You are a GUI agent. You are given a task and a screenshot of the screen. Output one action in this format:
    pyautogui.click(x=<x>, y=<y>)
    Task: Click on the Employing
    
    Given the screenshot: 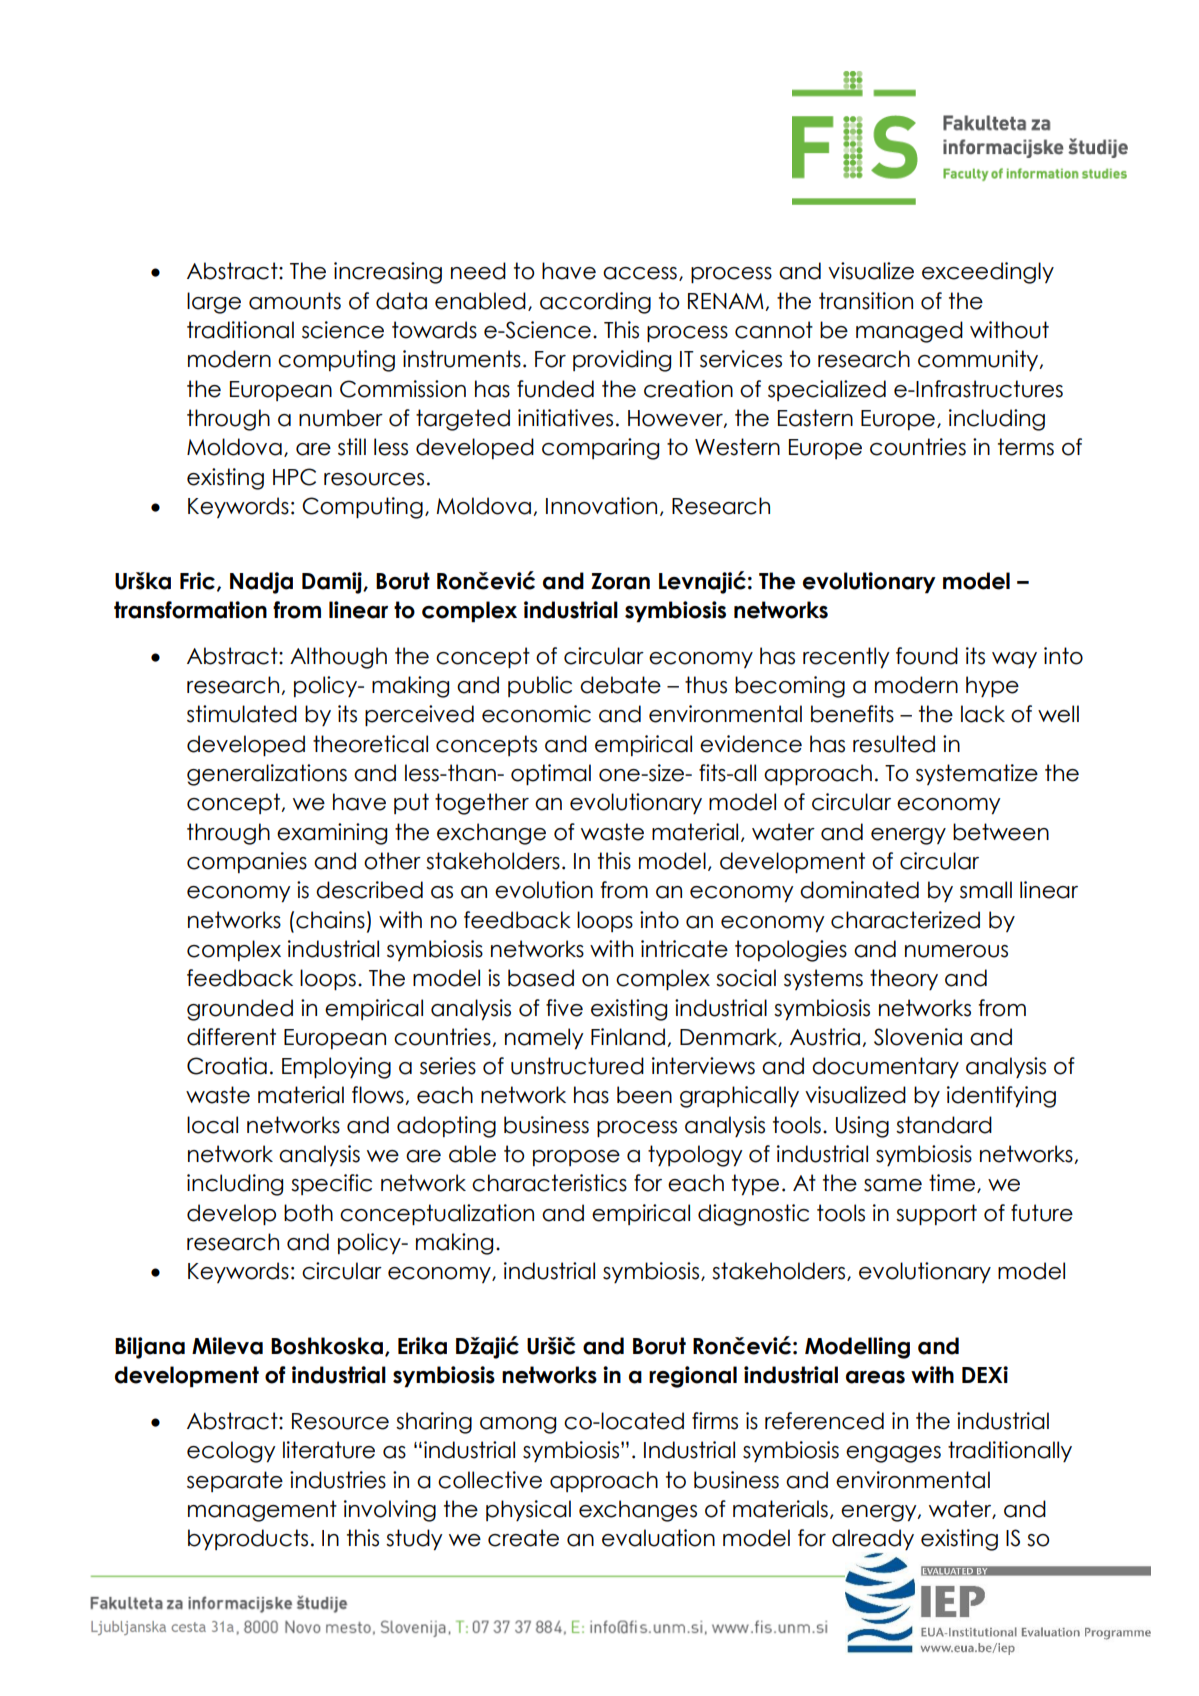 What is the action you would take?
    pyautogui.click(x=336, y=1068)
